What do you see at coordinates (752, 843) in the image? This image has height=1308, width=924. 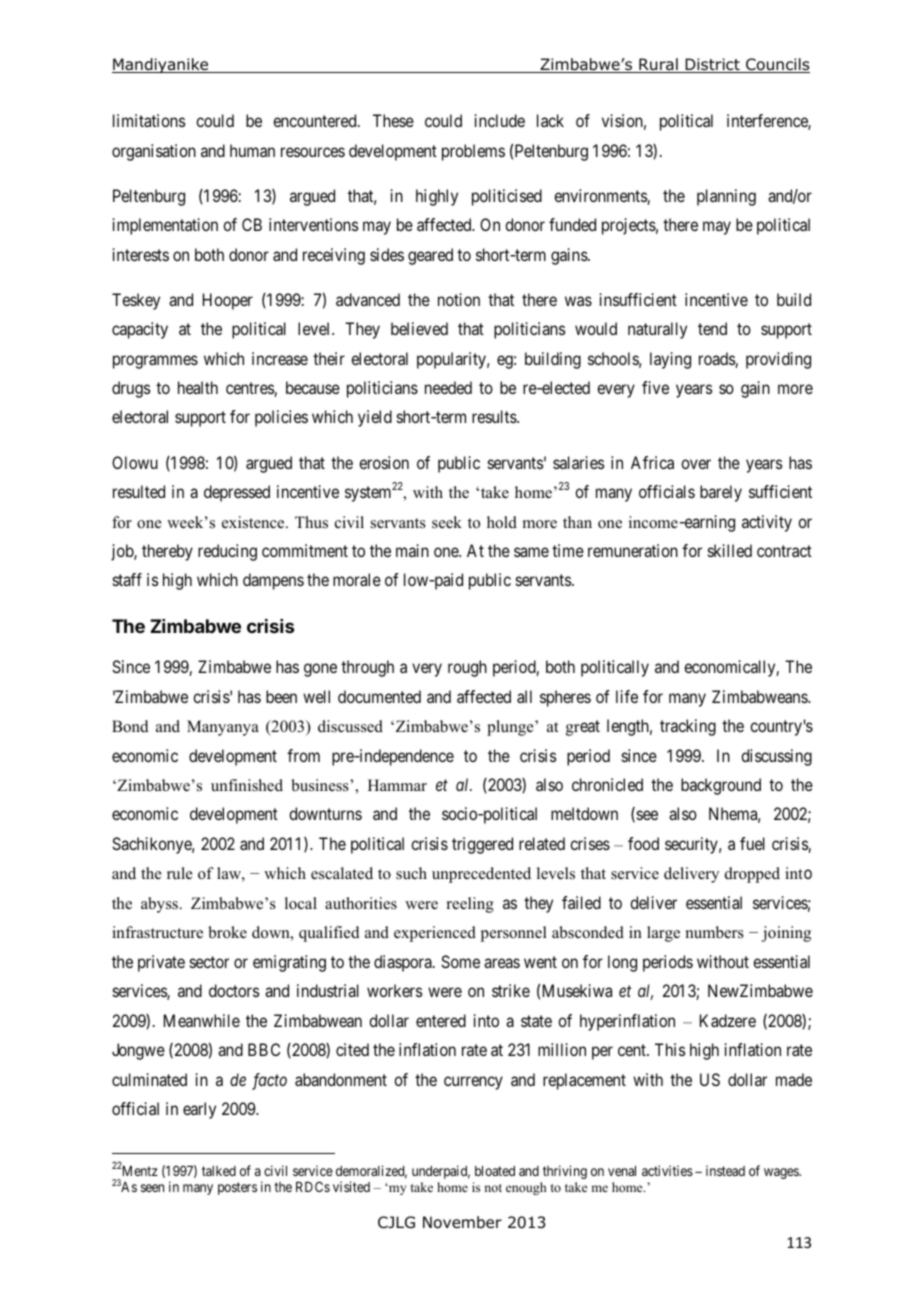 I see `fuel` at bounding box center [752, 843].
